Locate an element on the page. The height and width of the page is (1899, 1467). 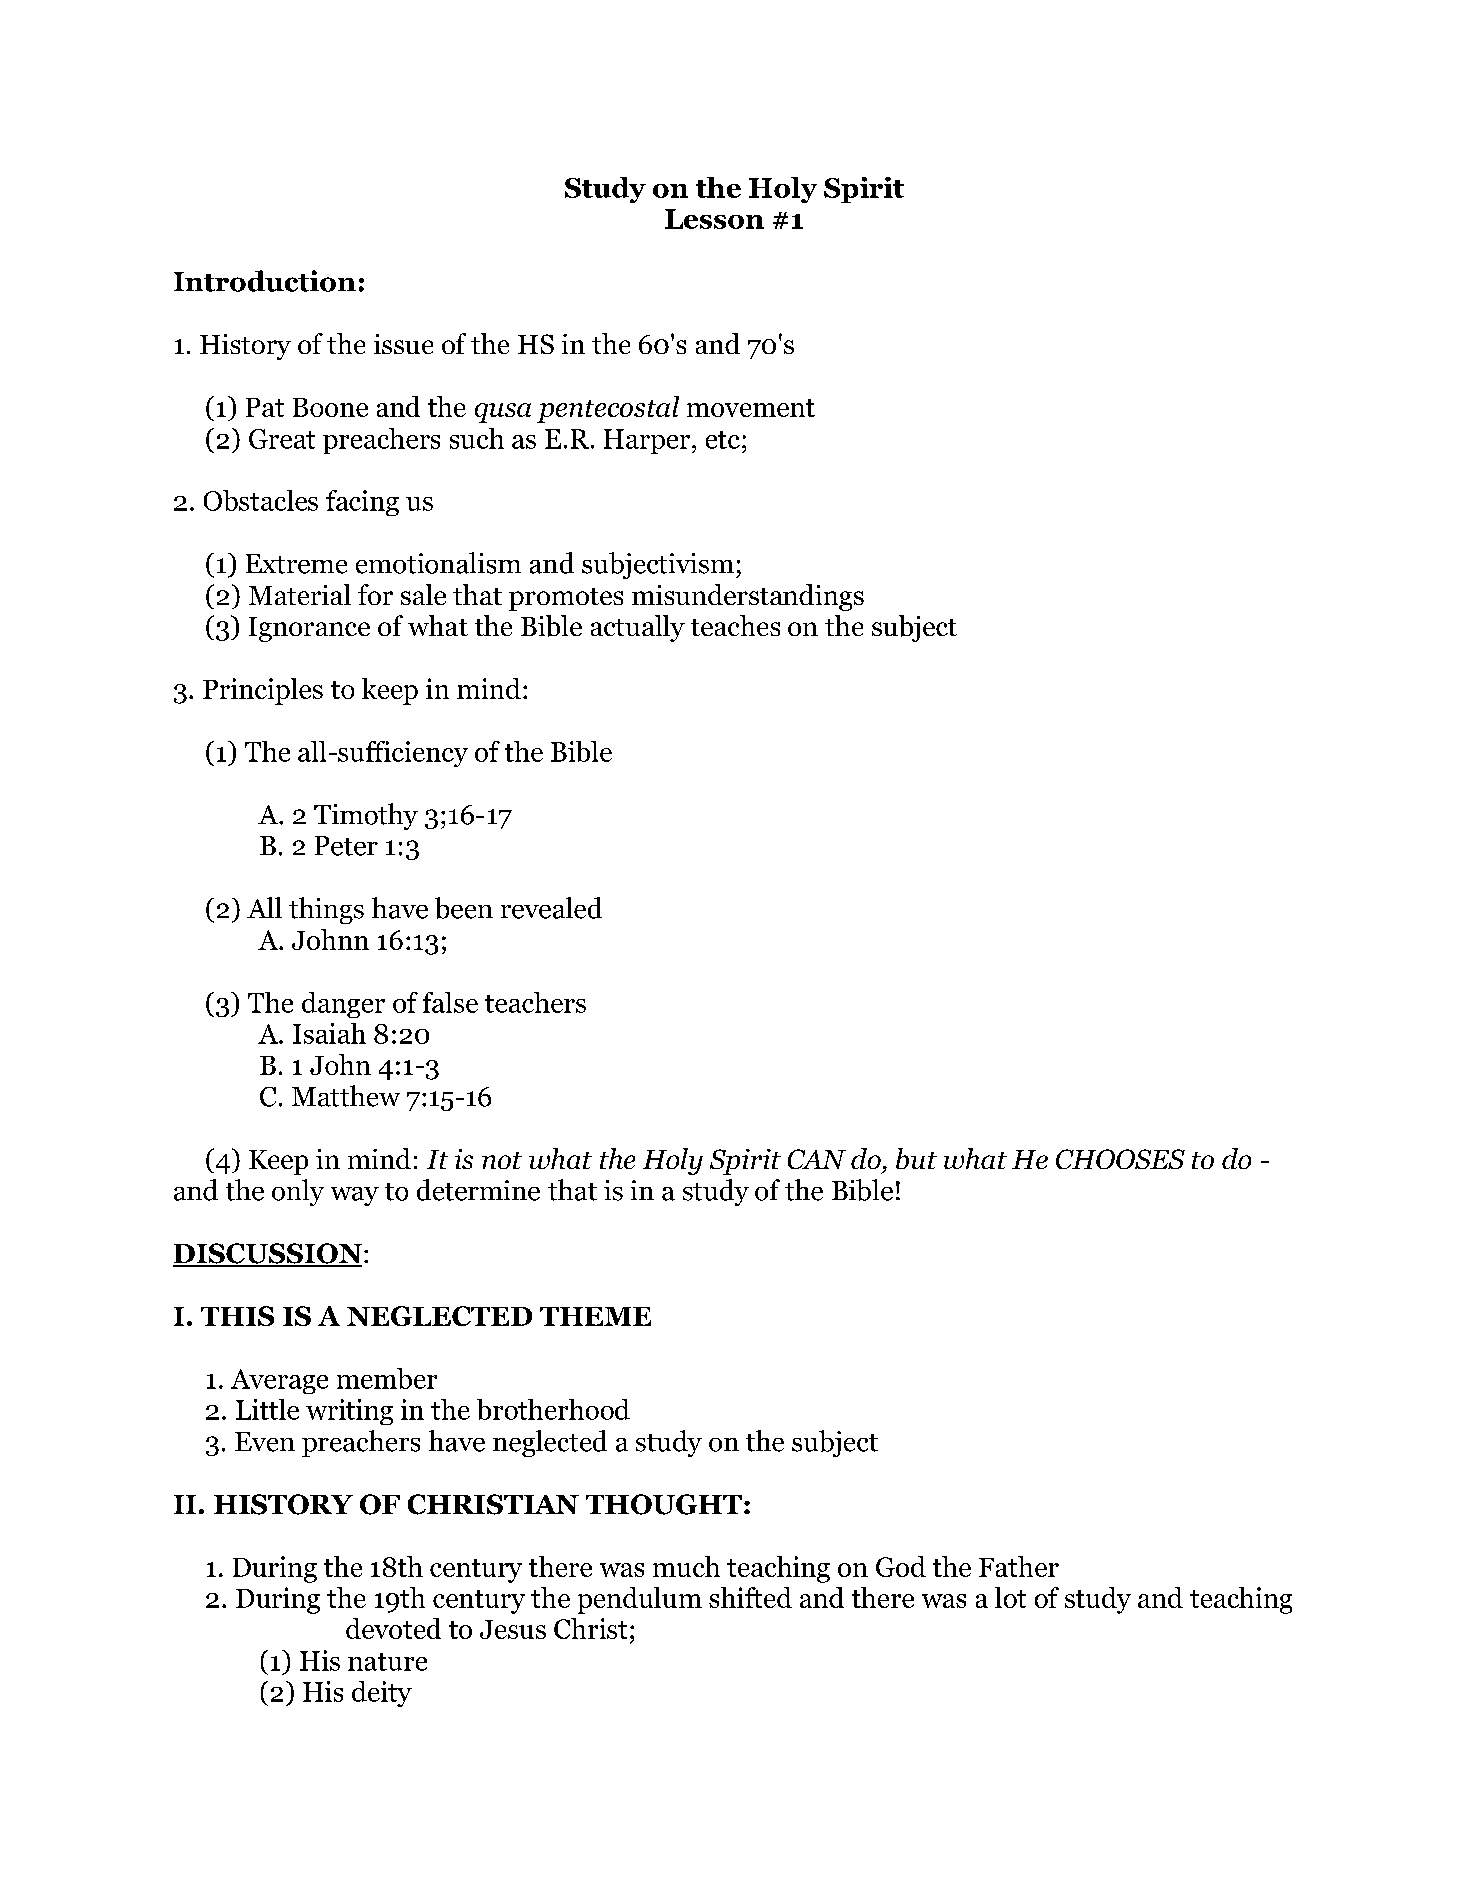
Introduction is located at coordinates (265, 281).
